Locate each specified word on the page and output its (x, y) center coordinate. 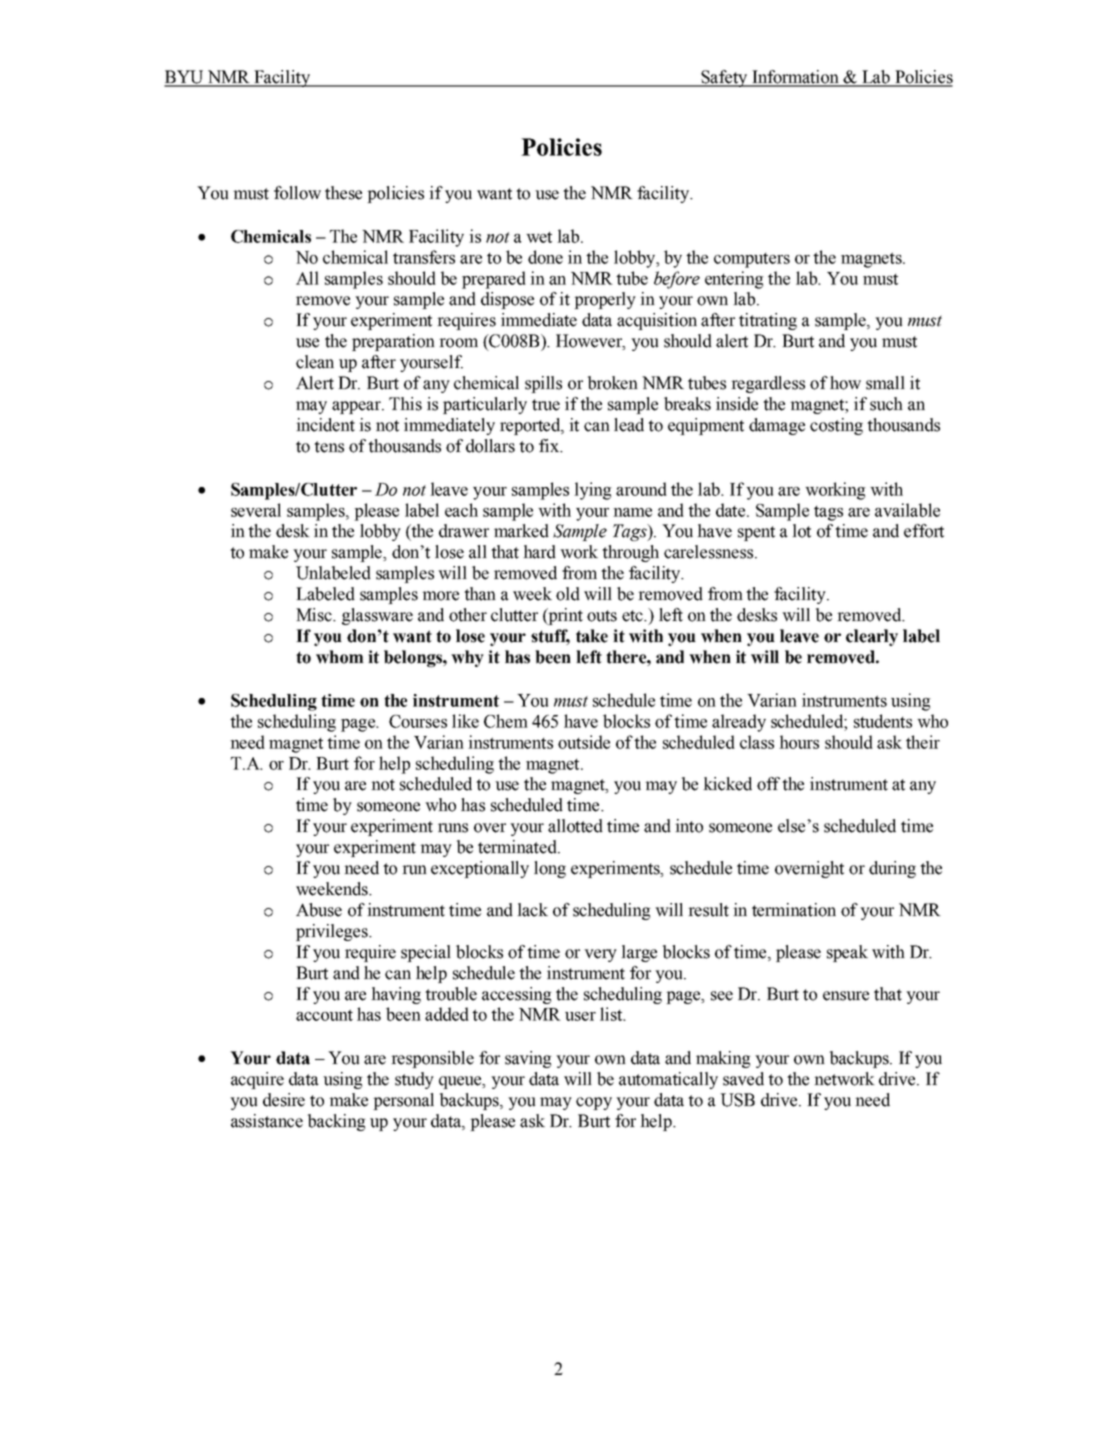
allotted (575, 826)
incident (325, 425)
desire (284, 1100)
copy (594, 1103)
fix (550, 446)
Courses (418, 721)
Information (795, 78)
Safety (724, 78)
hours (799, 742)
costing (836, 426)
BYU (185, 78)
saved (743, 1079)
